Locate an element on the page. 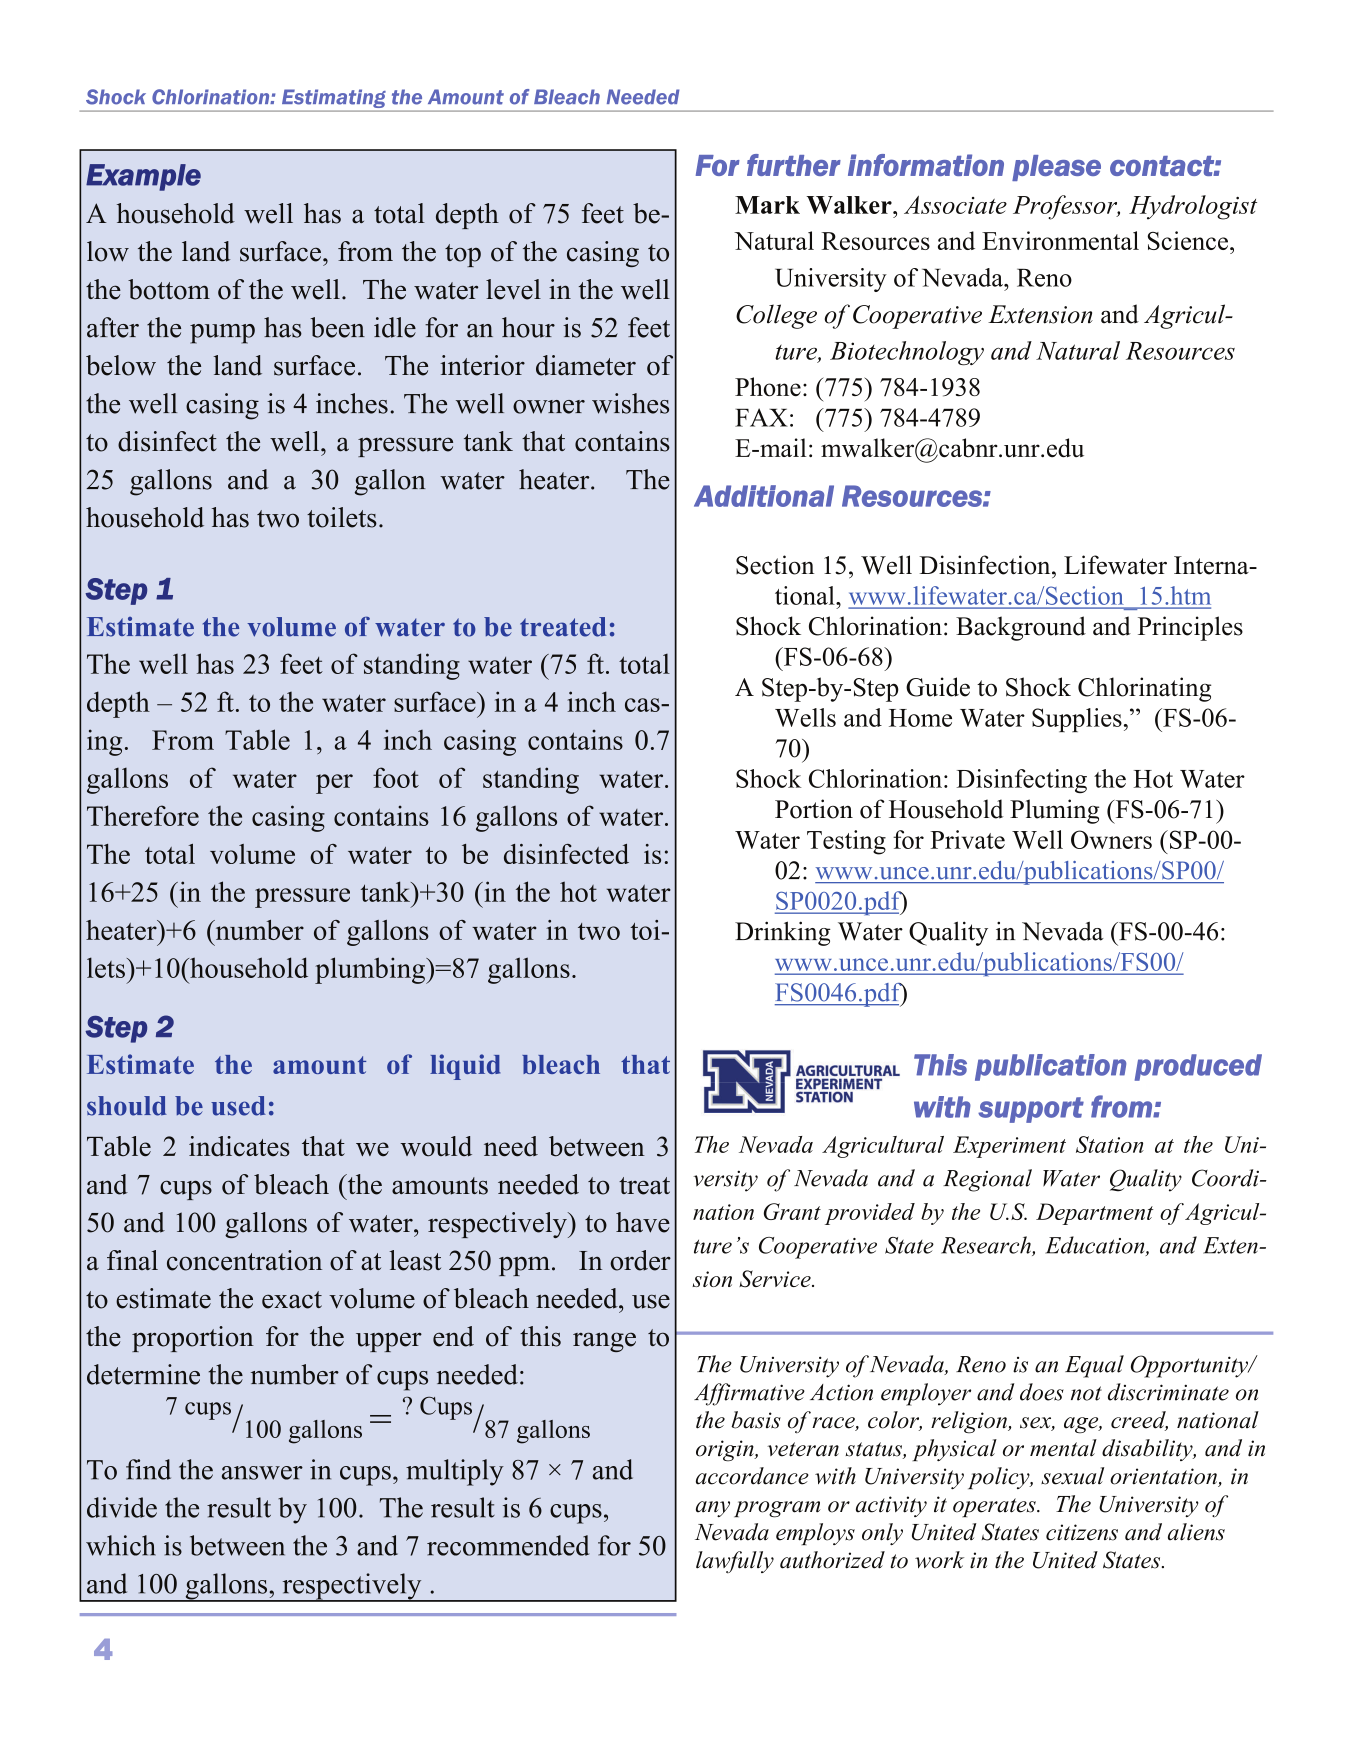 The image size is (1353, 1751). citizens is located at coordinates (1082, 1532).
